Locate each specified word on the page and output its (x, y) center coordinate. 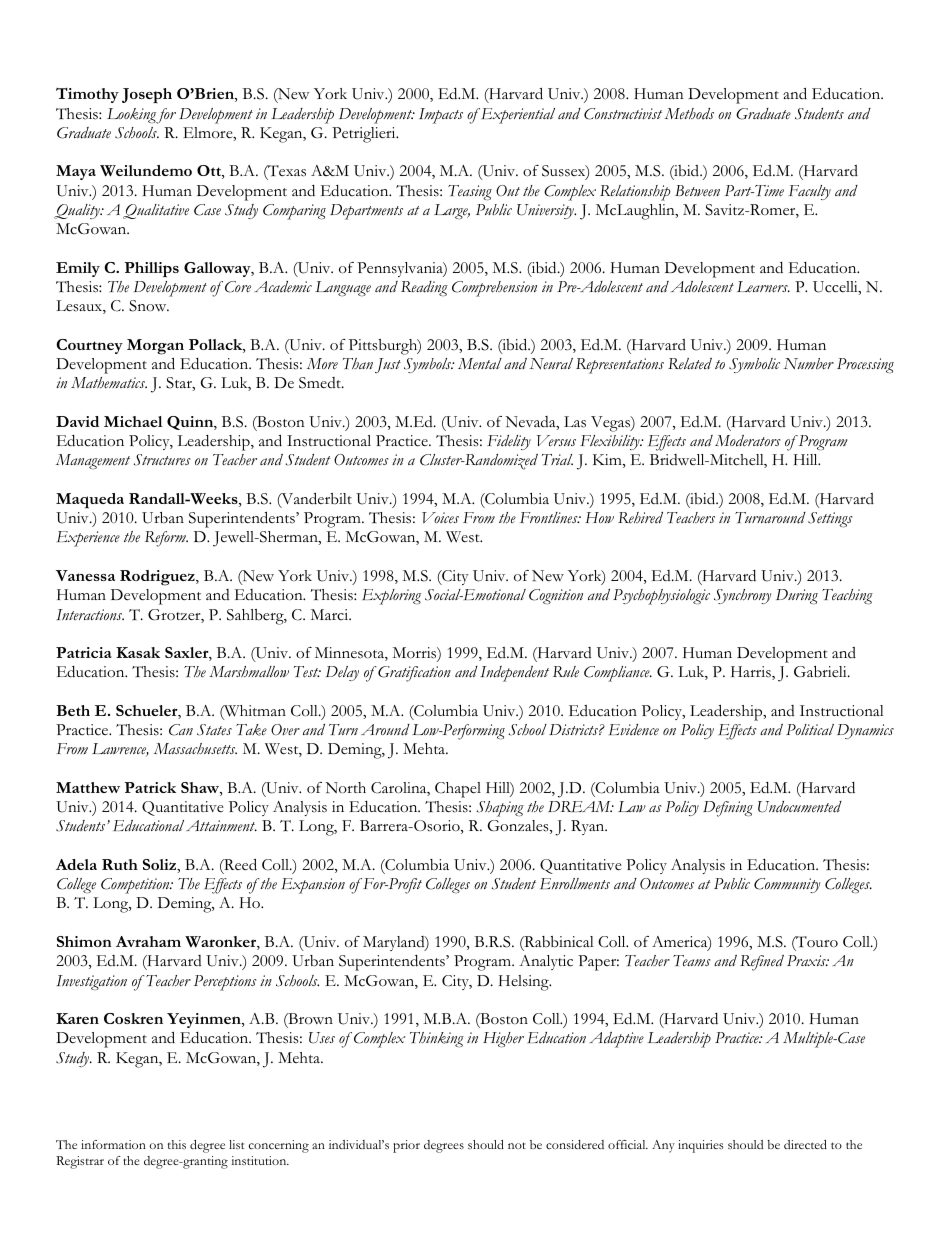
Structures (161, 460)
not (517, 1145)
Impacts (441, 116)
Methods (689, 114)
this (177, 1144)
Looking (132, 115)
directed (805, 1144)
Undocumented (800, 807)
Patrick (150, 787)
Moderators (747, 441)
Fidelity (509, 442)
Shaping (500, 809)
